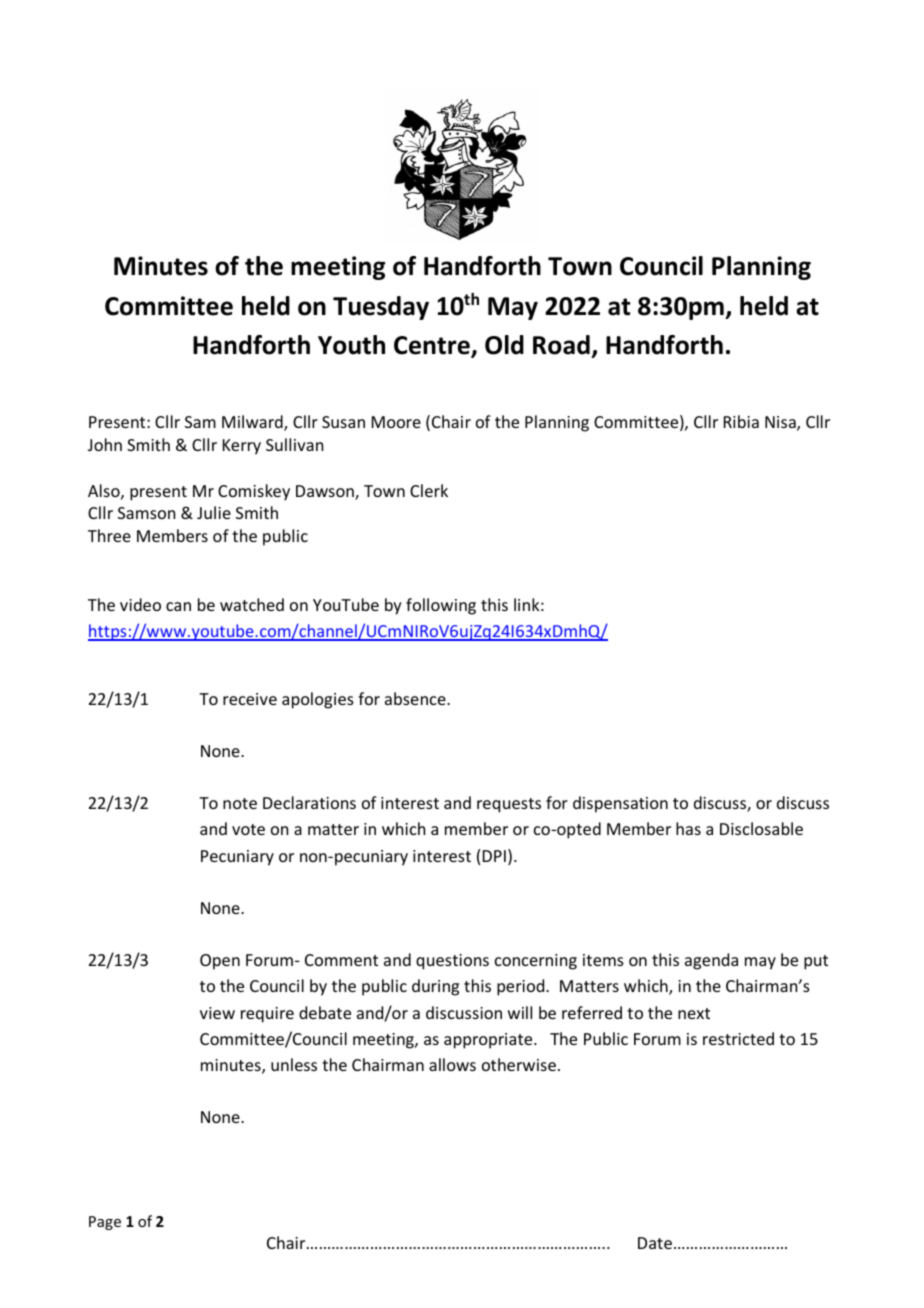 The image size is (924, 1308). What do you see at coordinates (240, 803) in the screenshot?
I see `note` at bounding box center [240, 803].
